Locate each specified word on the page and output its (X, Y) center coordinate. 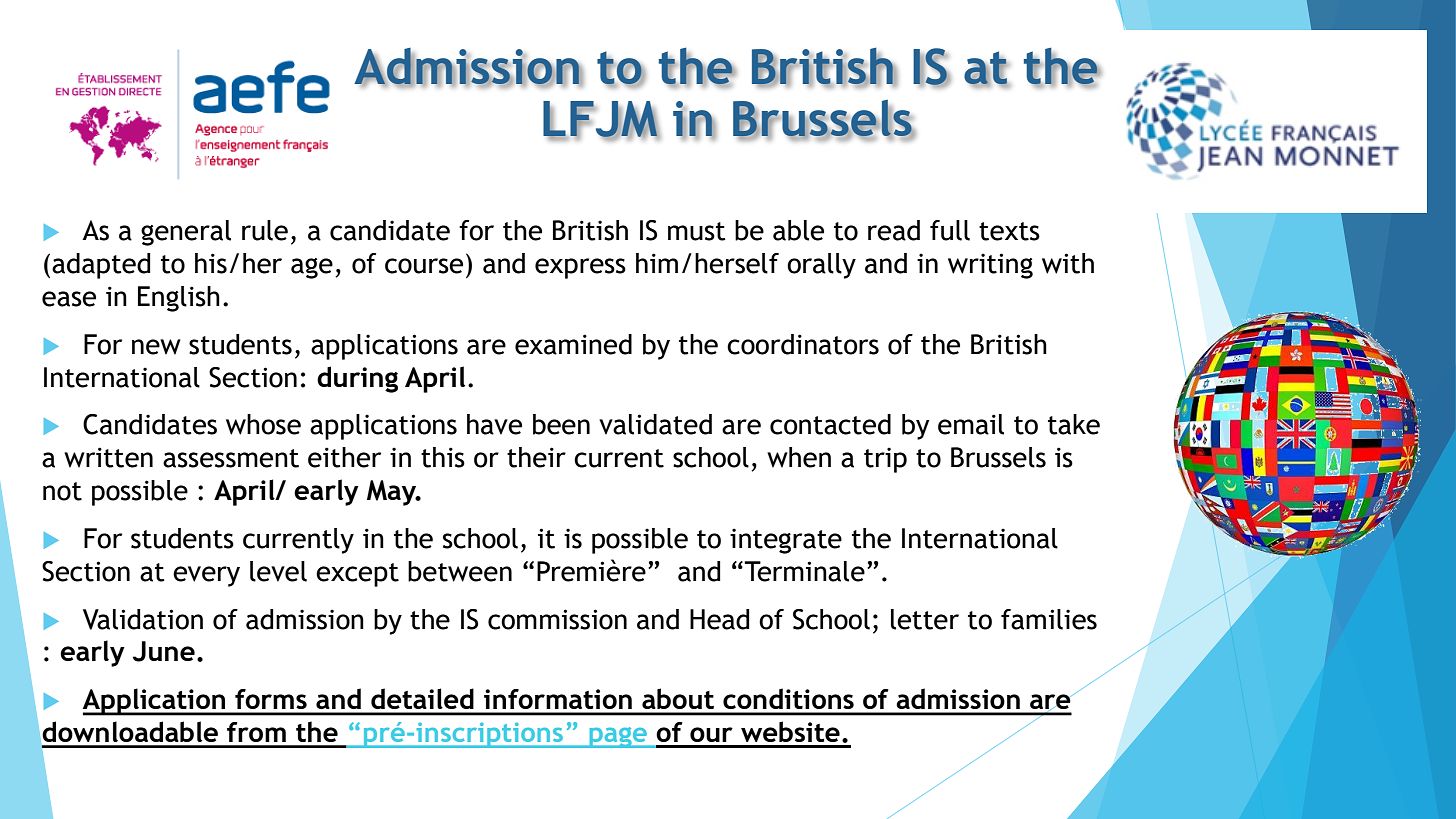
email (971, 424)
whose (263, 424)
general (186, 233)
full (950, 230)
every (206, 576)
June (164, 651)
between (460, 571)
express (580, 268)
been (561, 424)
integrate (786, 541)
